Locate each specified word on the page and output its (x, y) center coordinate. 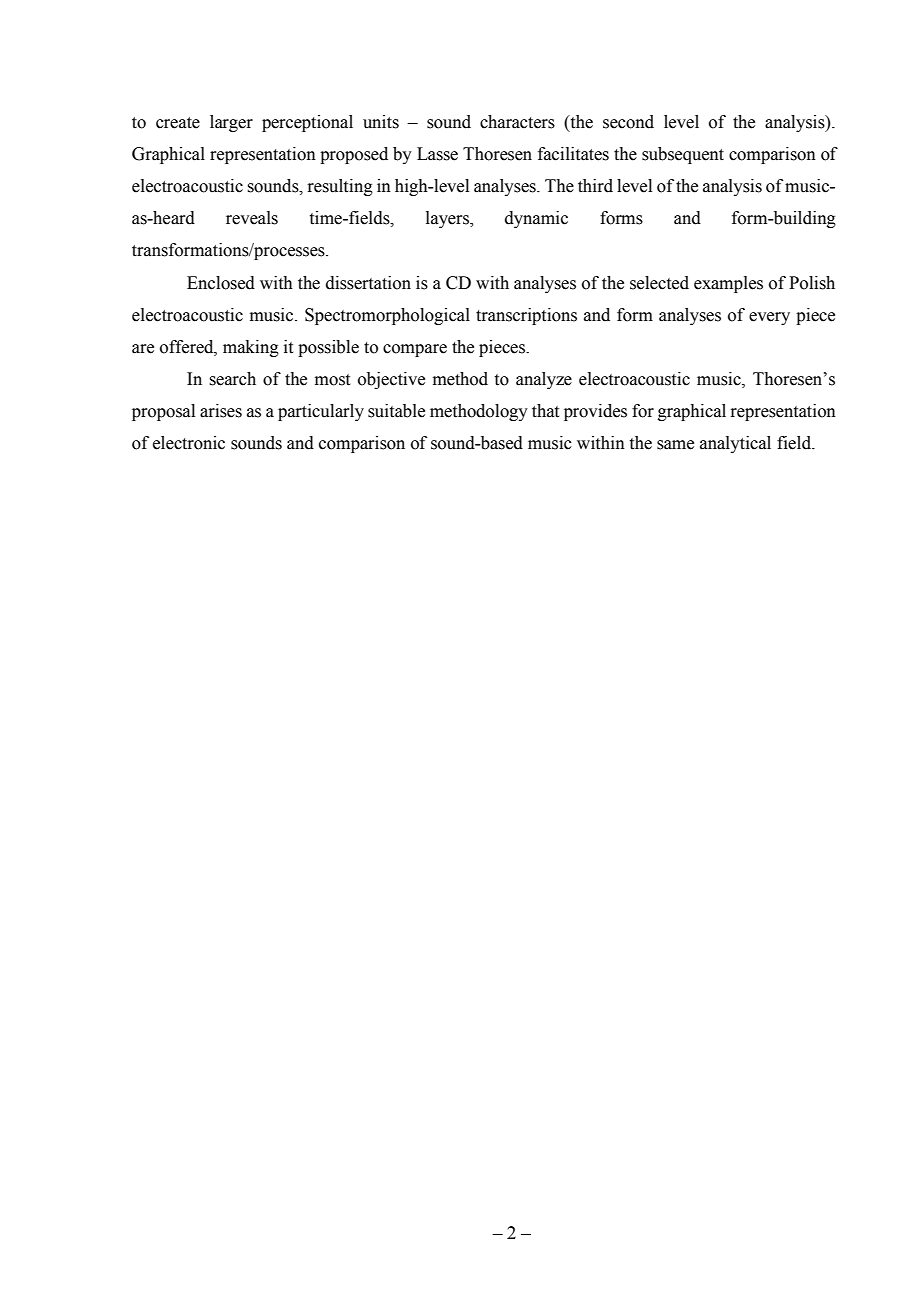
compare (415, 350)
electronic (189, 443)
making (251, 348)
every (769, 318)
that (545, 411)
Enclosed (221, 283)
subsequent (683, 155)
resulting (340, 187)
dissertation (368, 283)
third (595, 186)
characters (517, 122)
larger (231, 123)
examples (728, 284)
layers (449, 219)
